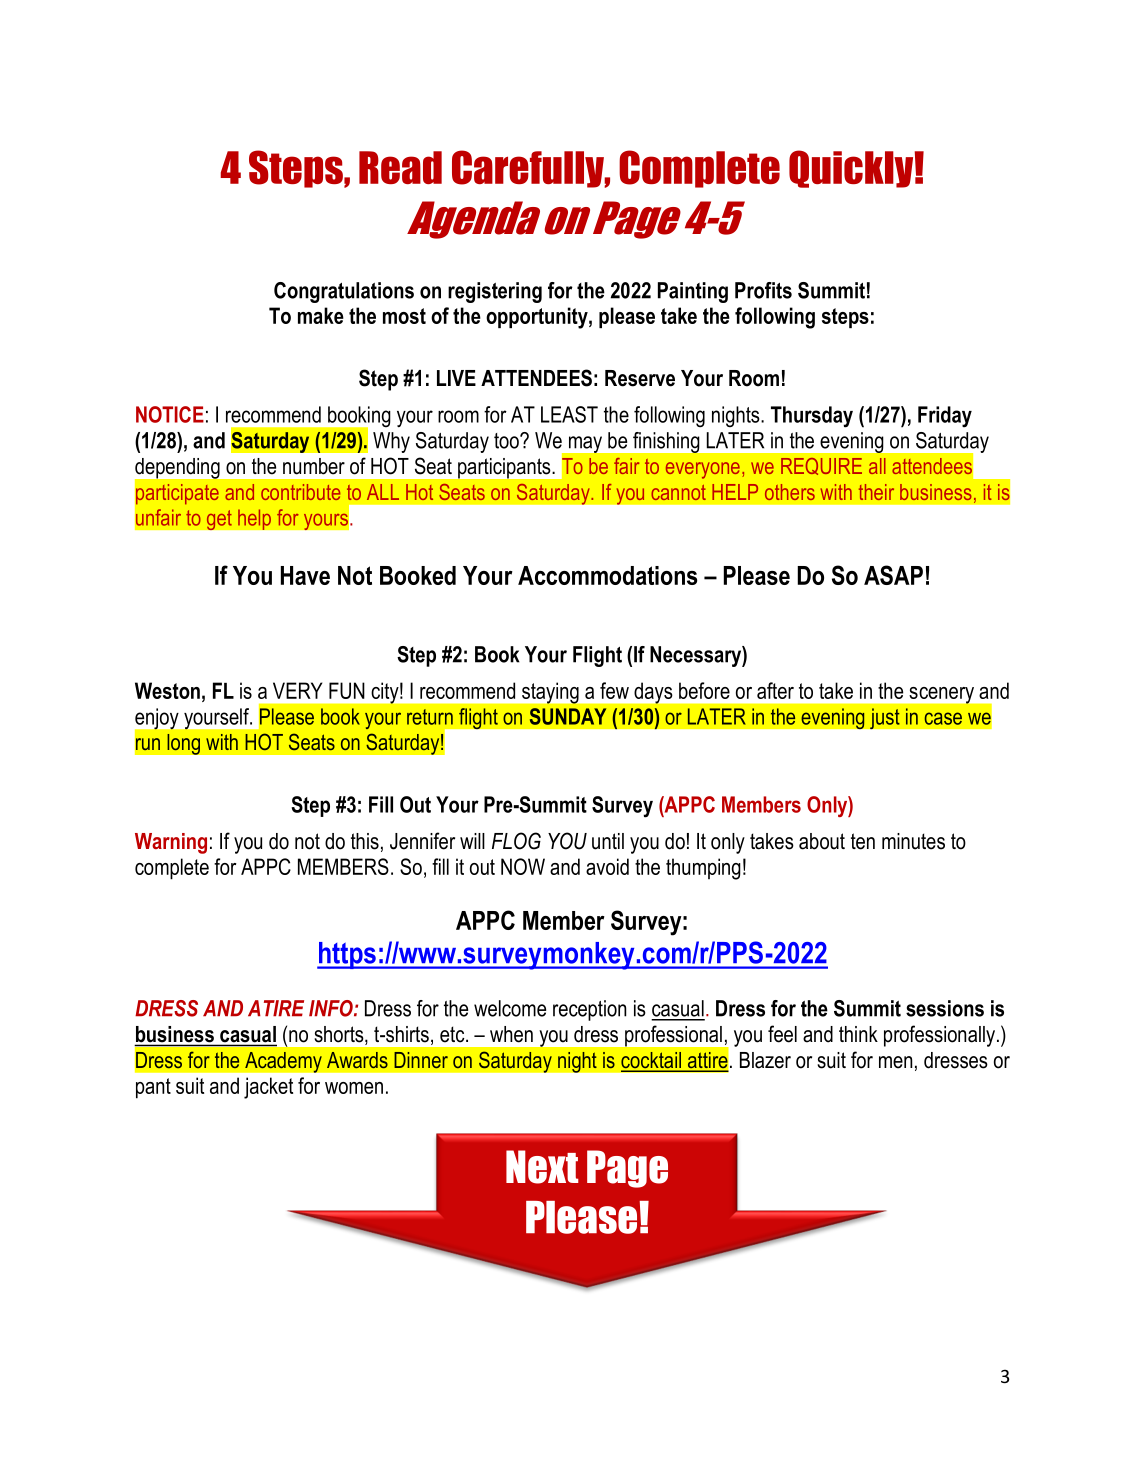 The height and width of the page is (1481, 1145). Describe the element at coordinates (550, 693) in the page. I see `staying` at that location.
